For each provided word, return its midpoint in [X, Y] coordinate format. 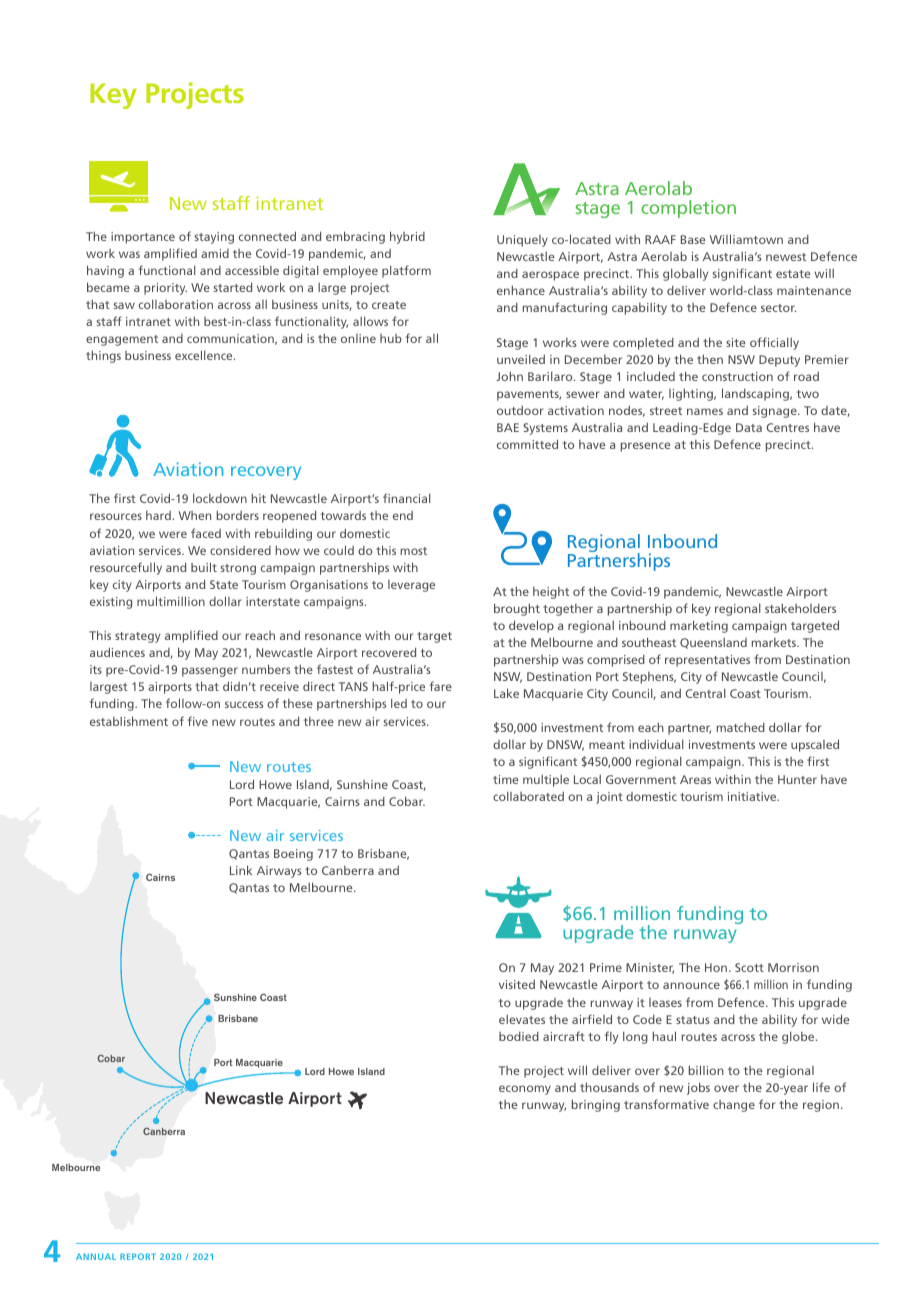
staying [214, 238]
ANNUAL [96, 1256]
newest [786, 257]
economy [525, 1090]
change [734, 1106]
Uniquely [522, 241]
